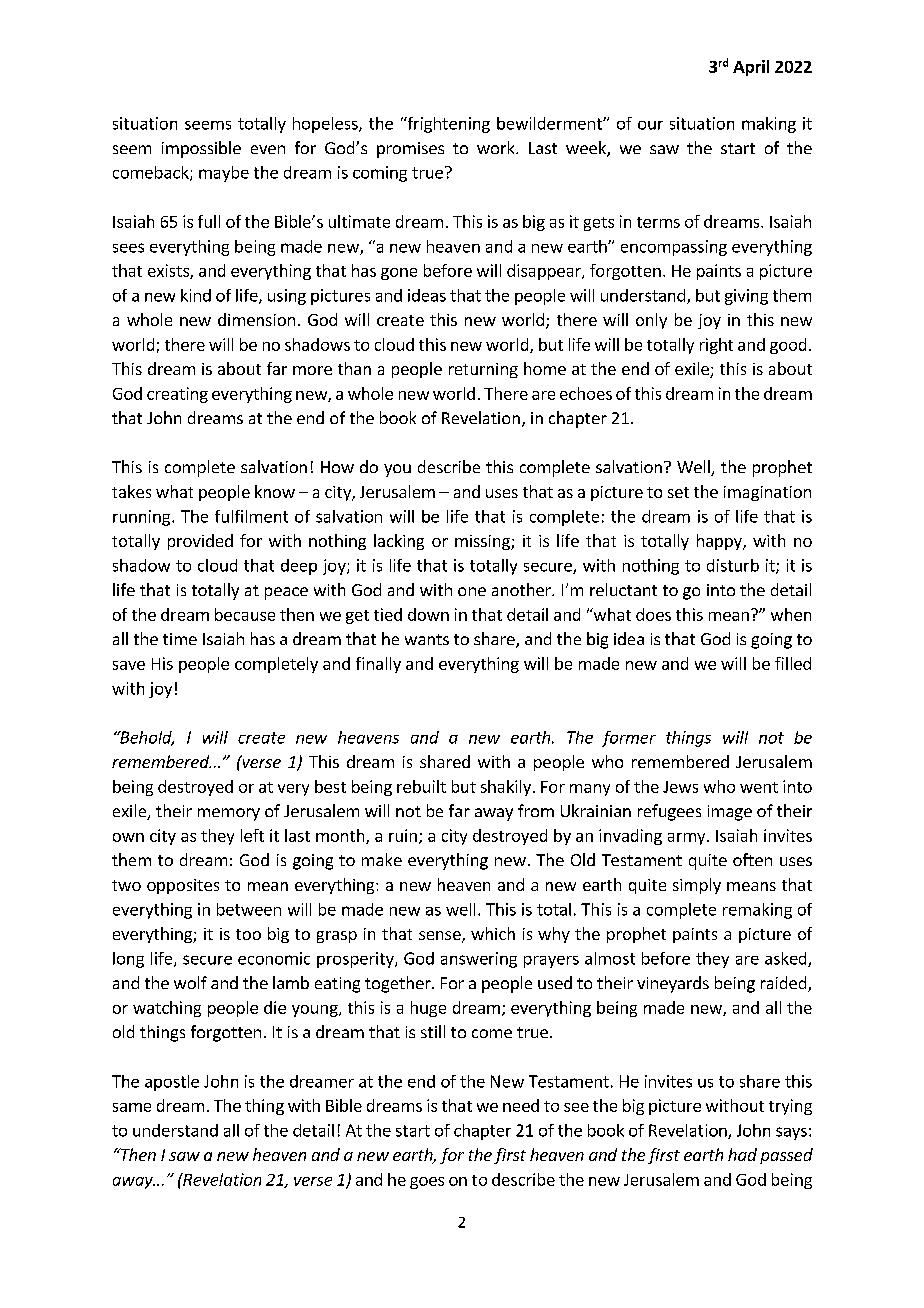  Describe the element at coordinates (201, 149) in the page. I see `impossible` at that location.
